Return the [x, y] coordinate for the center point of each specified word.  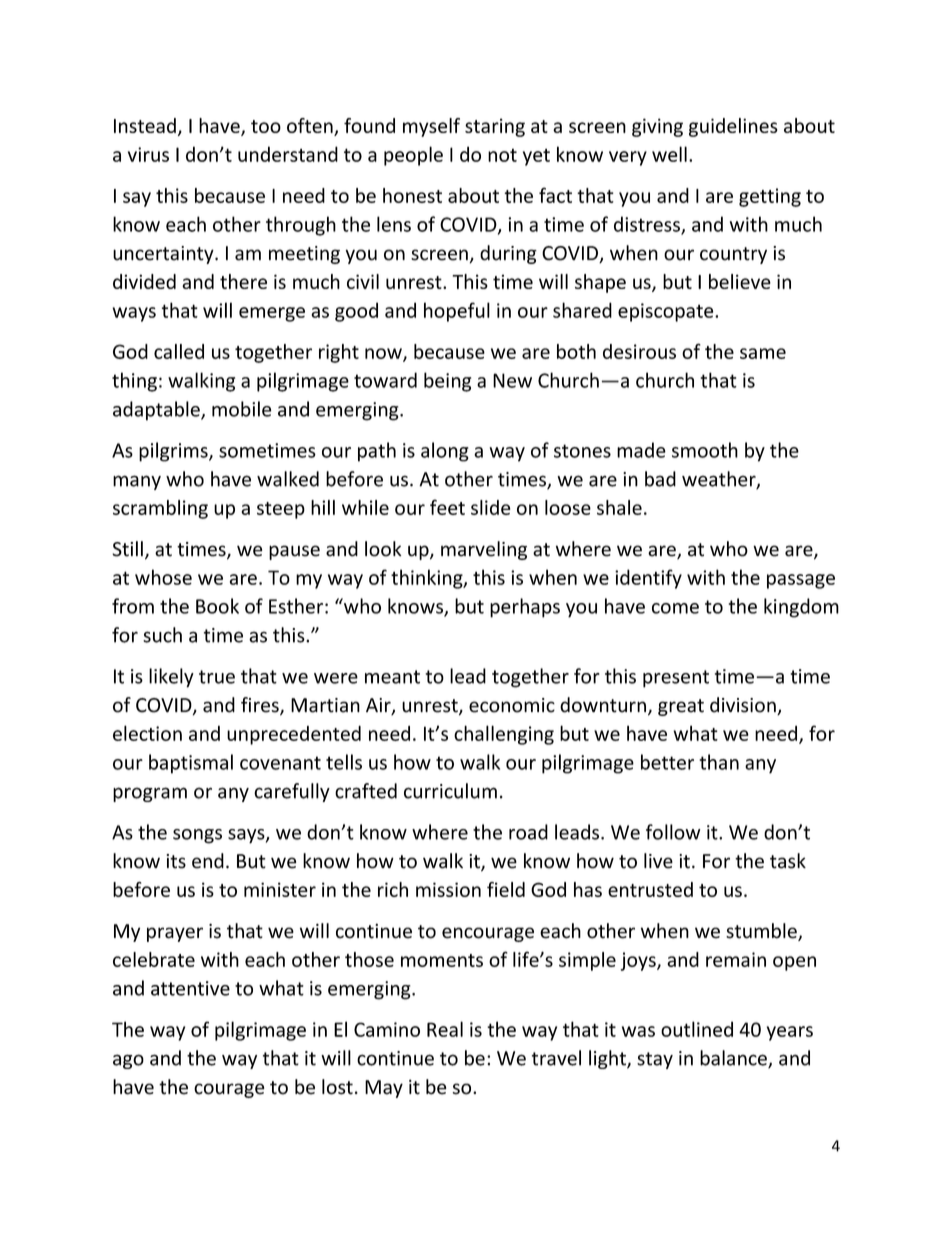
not [502, 155]
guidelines [733, 127]
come [675, 608]
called [179, 351]
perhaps [525, 608]
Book [217, 606]
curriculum [450, 791]
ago [128, 1061]
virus [148, 154]
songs [197, 836]
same [763, 353]
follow [673, 832]
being [447, 382]
